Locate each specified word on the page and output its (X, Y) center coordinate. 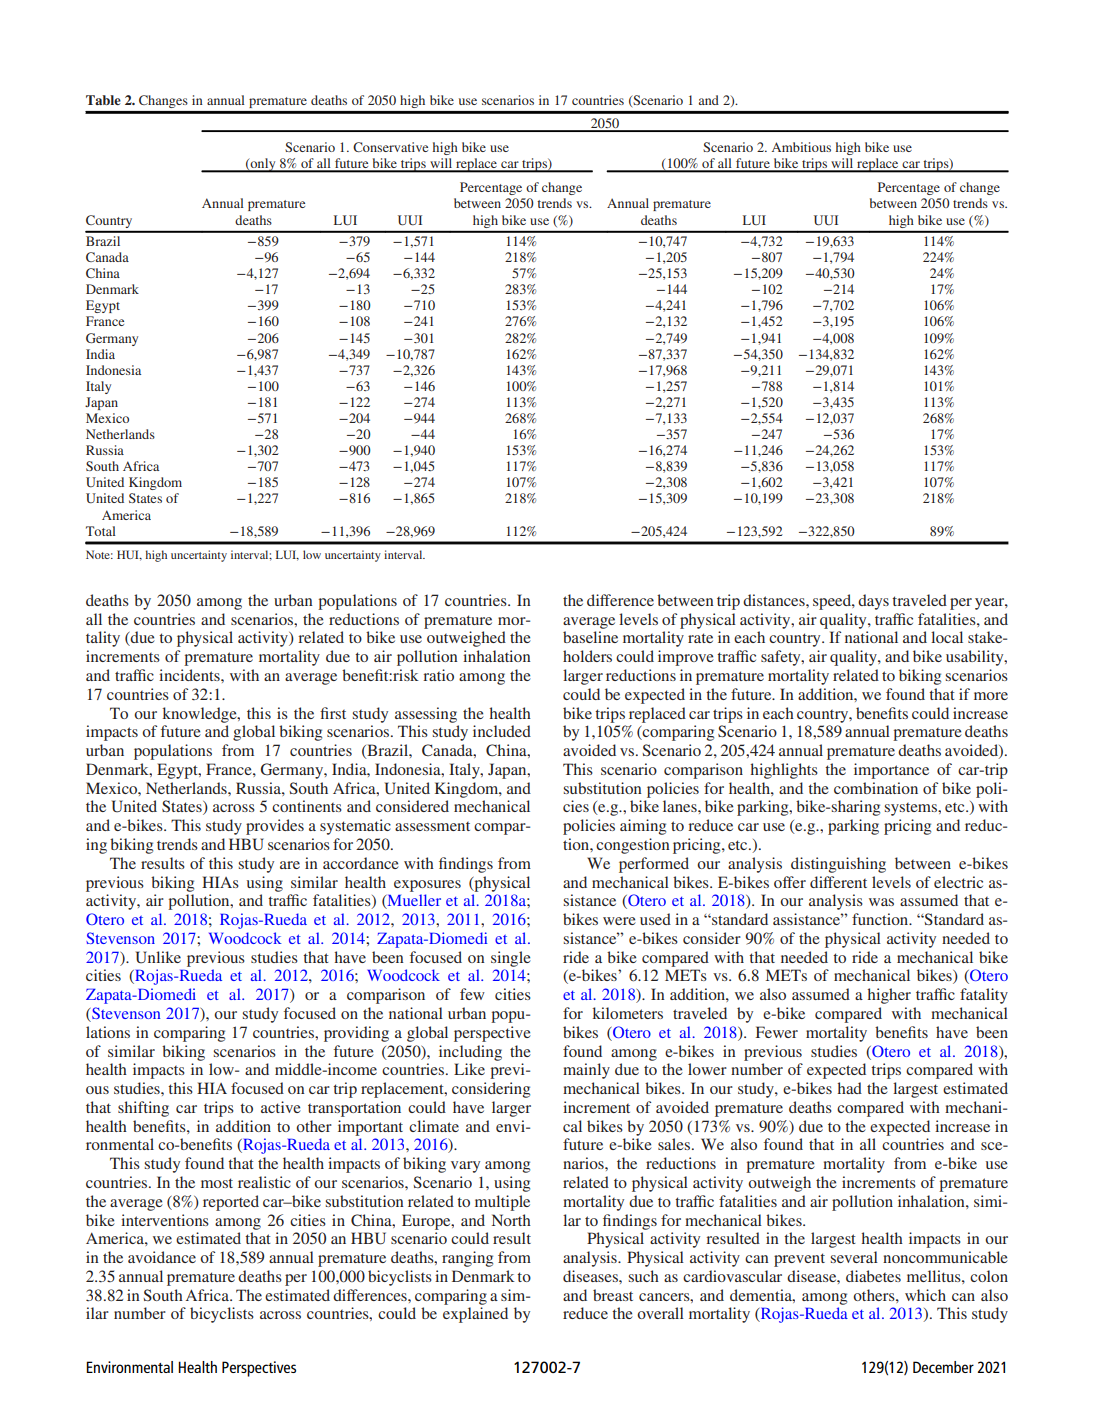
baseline (590, 637)
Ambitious (801, 147)
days (873, 602)
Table (103, 100)
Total (101, 531)
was (881, 902)
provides (275, 827)
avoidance (162, 1257)
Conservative (390, 147)
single (511, 959)
